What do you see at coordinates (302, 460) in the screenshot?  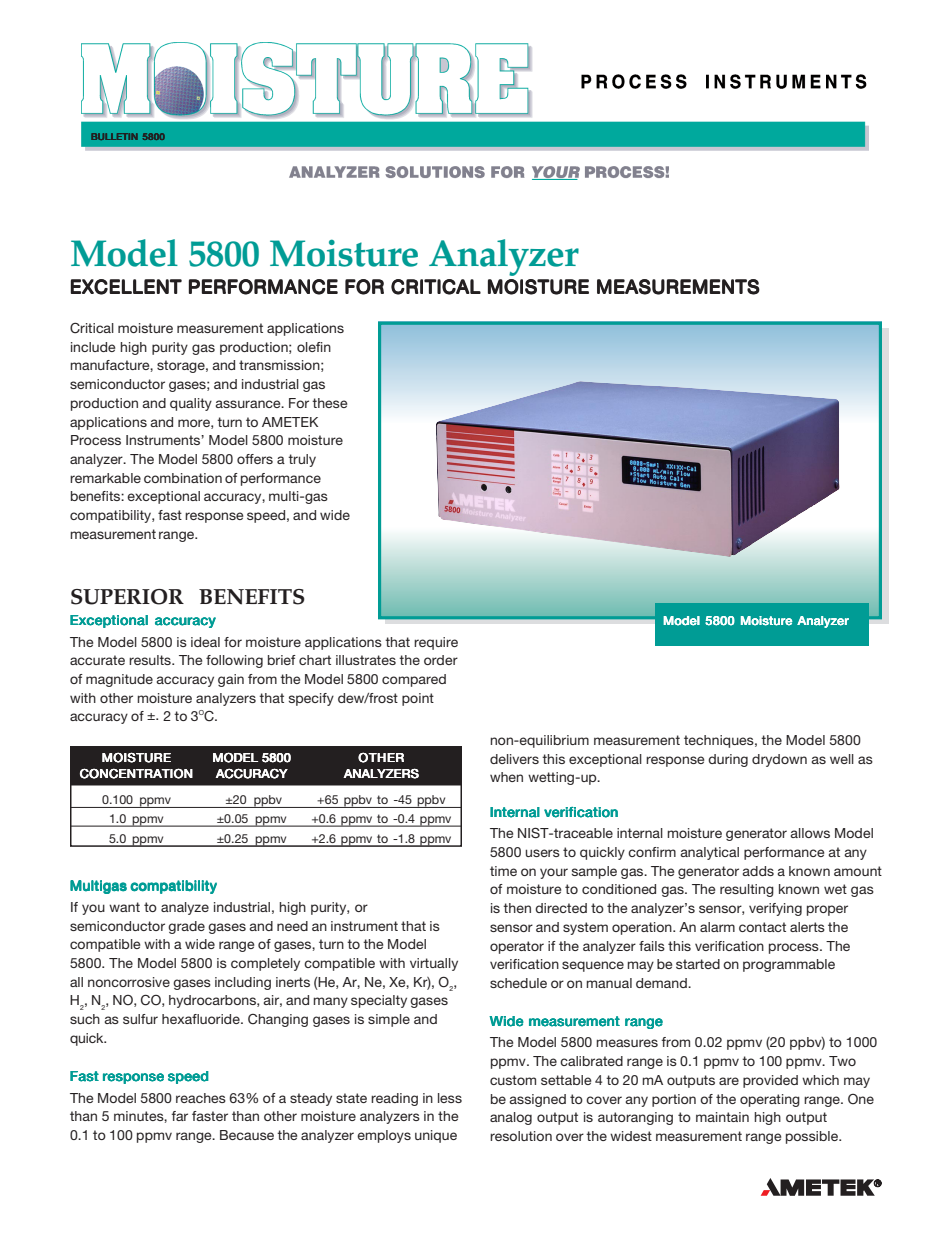 I see `truly` at bounding box center [302, 460].
